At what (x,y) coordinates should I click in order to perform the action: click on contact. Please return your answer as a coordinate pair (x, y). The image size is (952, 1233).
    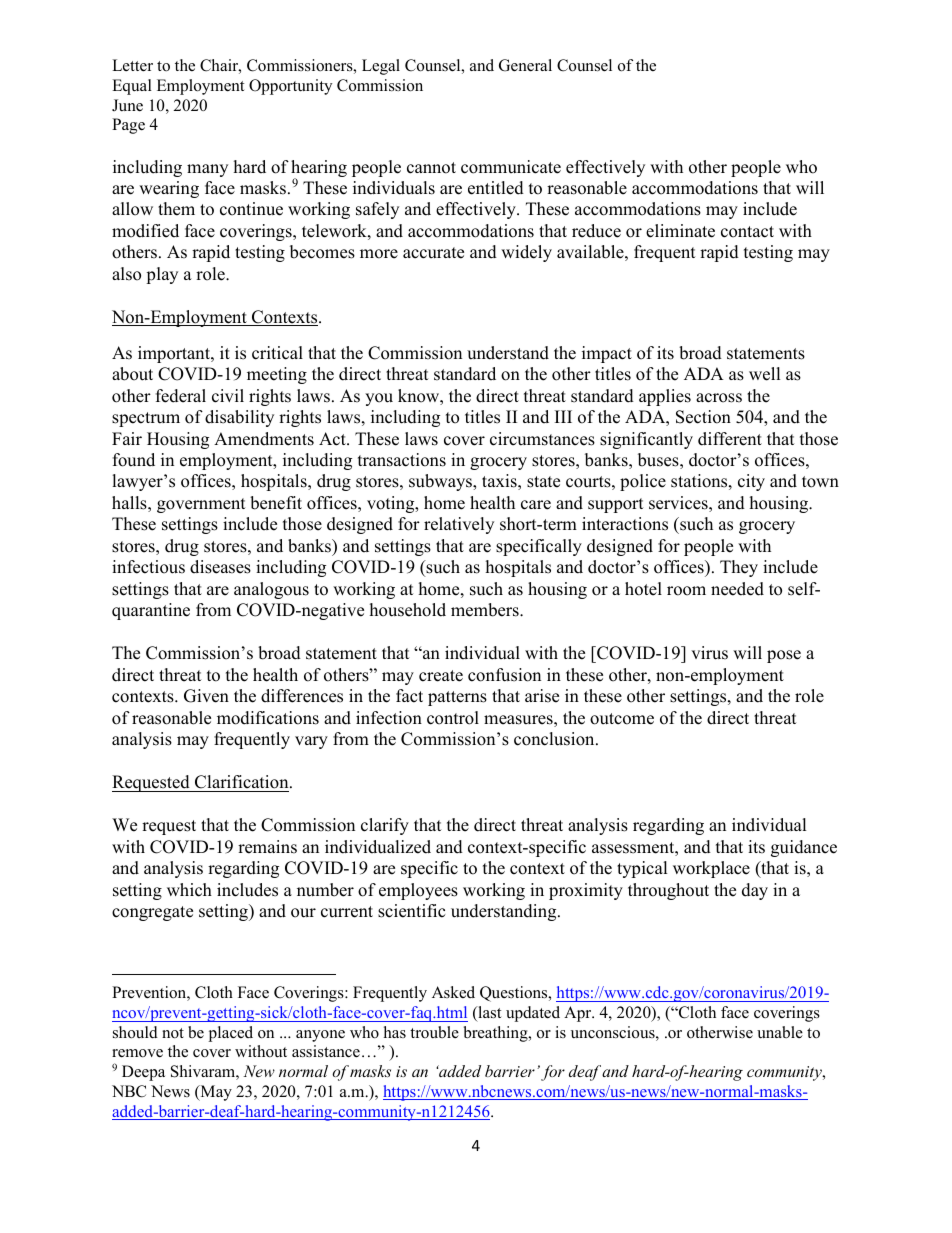
    Looking at the image, I should click on (747, 232).
